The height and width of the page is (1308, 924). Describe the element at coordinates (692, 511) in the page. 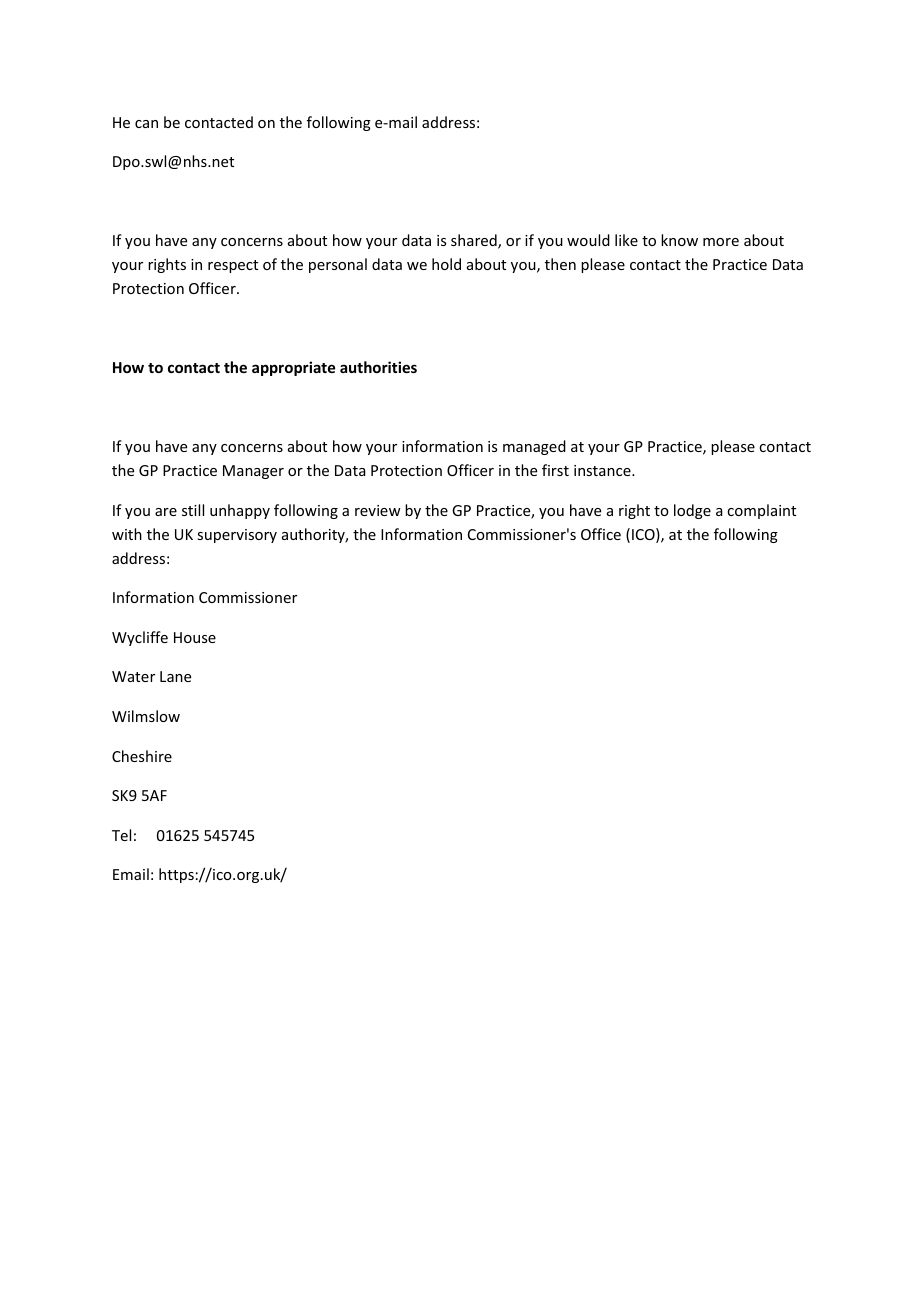

I see `lodge` at that location.
